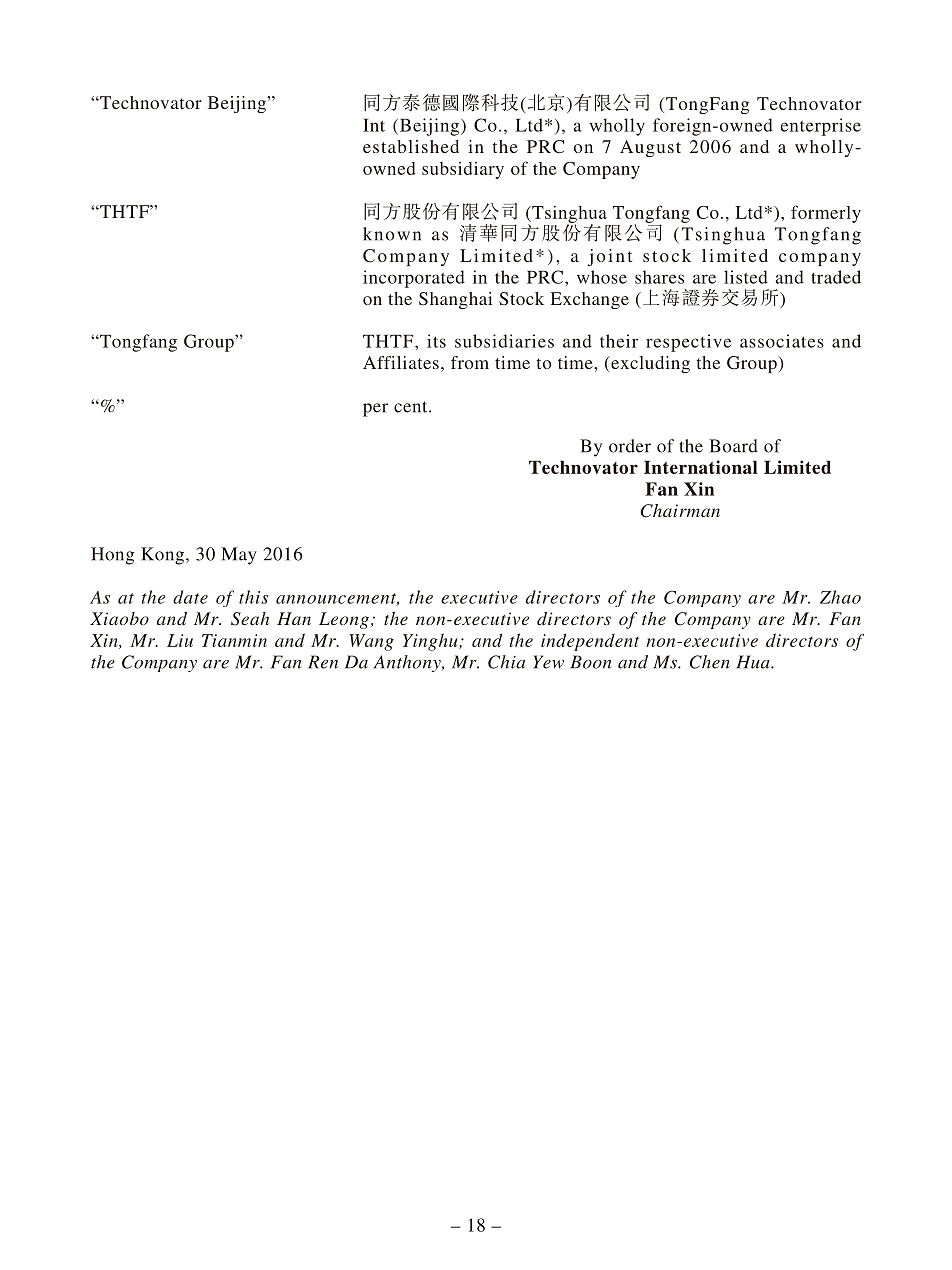 The width and height of the screenshot is (952, 1270). What do you see at coordinates (746, 277) in the screenshot?
I see `listed` at bounding box center [746, 277].
